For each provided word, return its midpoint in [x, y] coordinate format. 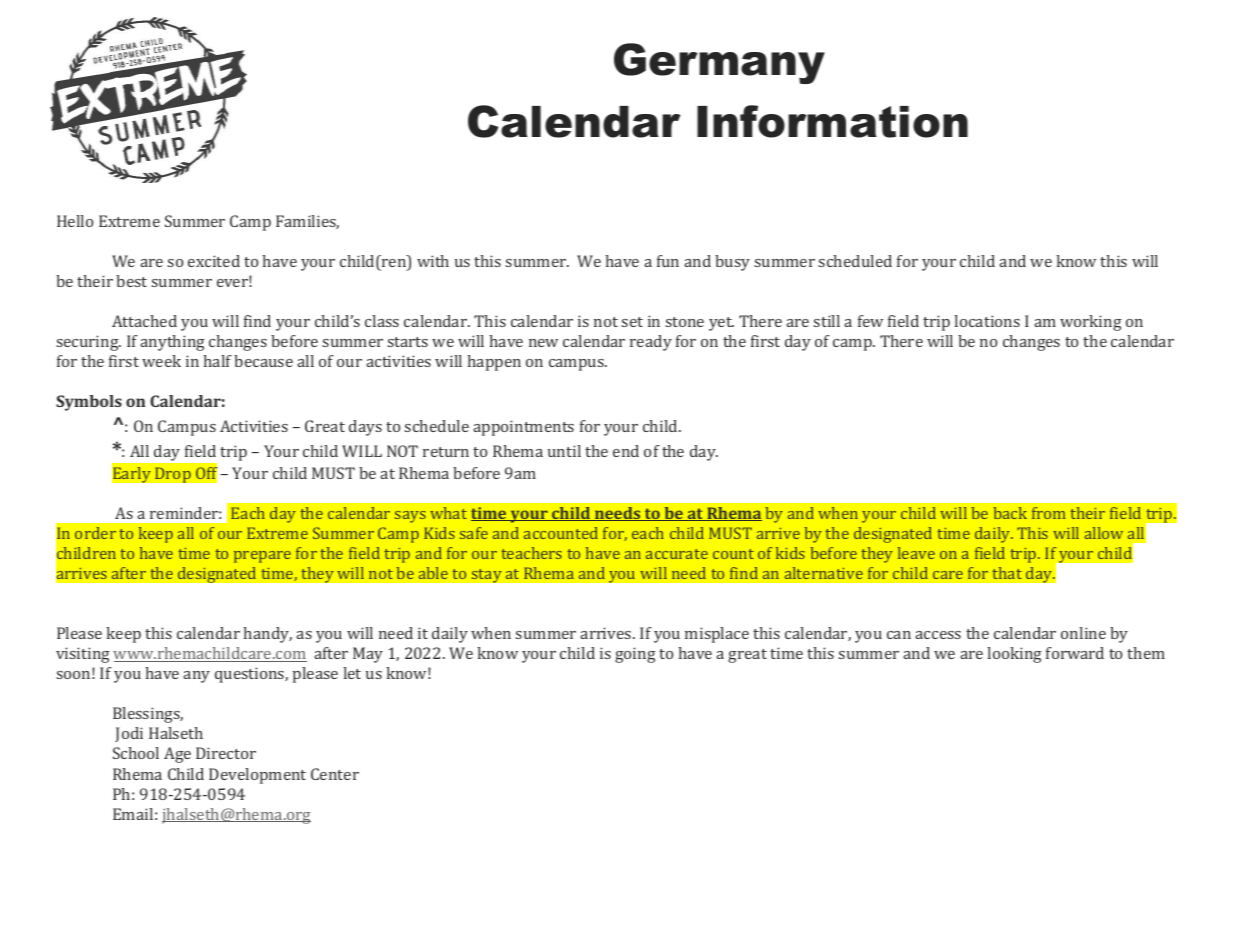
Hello [75, 221]
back [1010, 513]
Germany [719, 63]
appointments [523, 428]
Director [226, 753]
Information [832, 121]
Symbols [89, 403]
